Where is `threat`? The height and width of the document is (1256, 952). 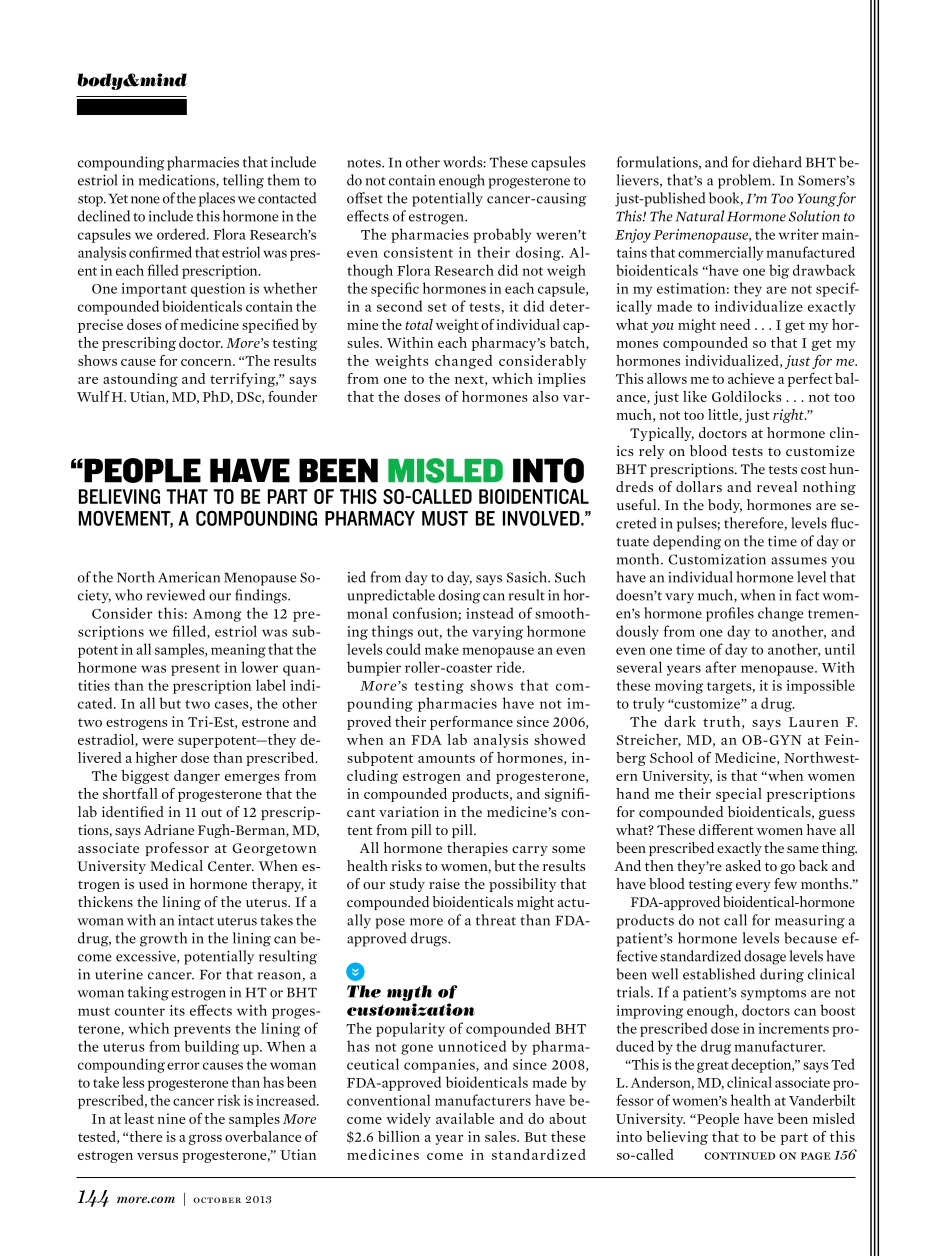 threat is located at coordinates (496, 920).
